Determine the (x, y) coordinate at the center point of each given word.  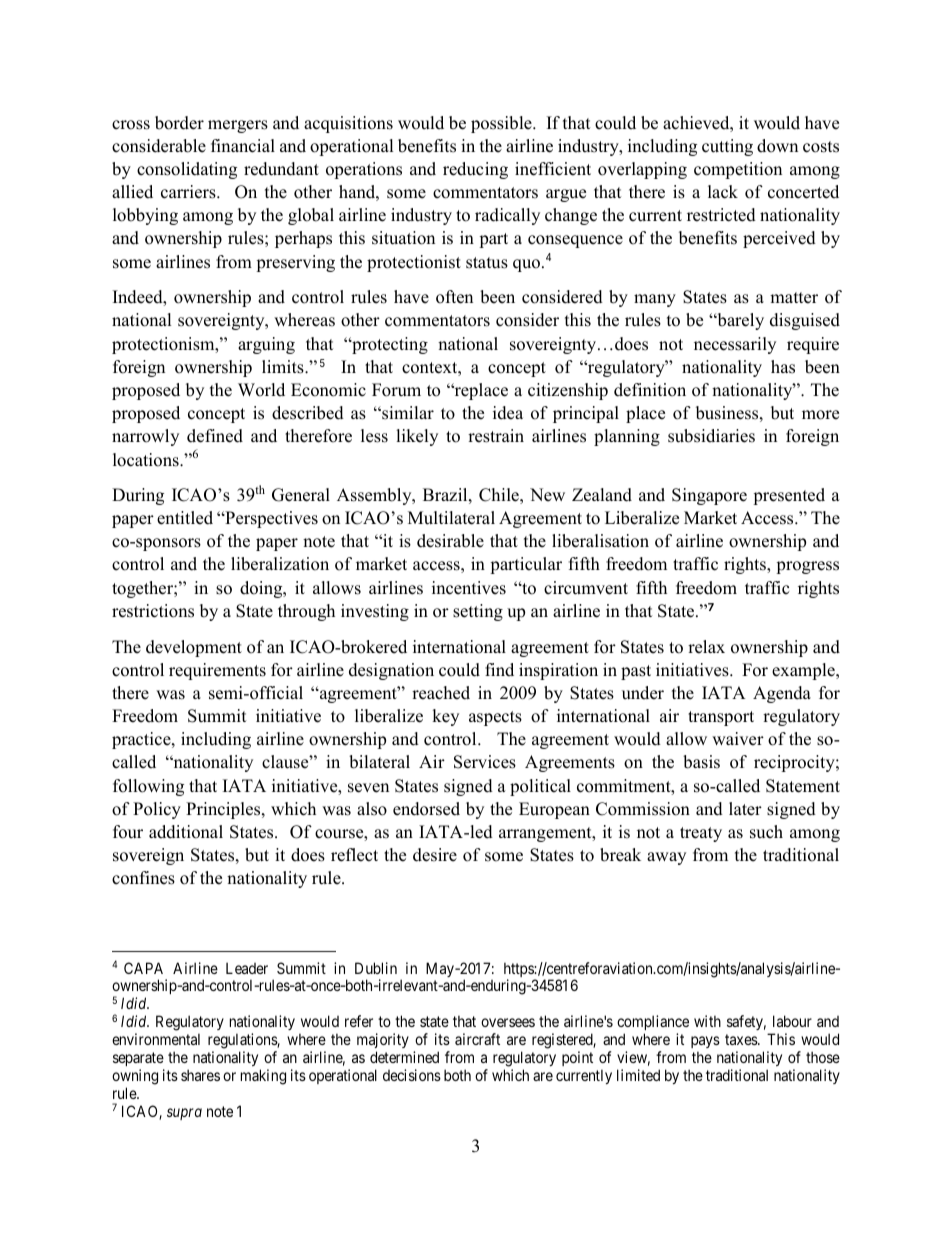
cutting (727, 147)
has (783, 367)
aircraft (477, 1039)
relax (706, 647)
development (194, 648)
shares (200, 1075)
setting (478, 612)
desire (435, 855)
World (261, 390)
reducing (475, 170)
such (766, 832)
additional (186, 832)
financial (243, 146)
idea (508, 413)
